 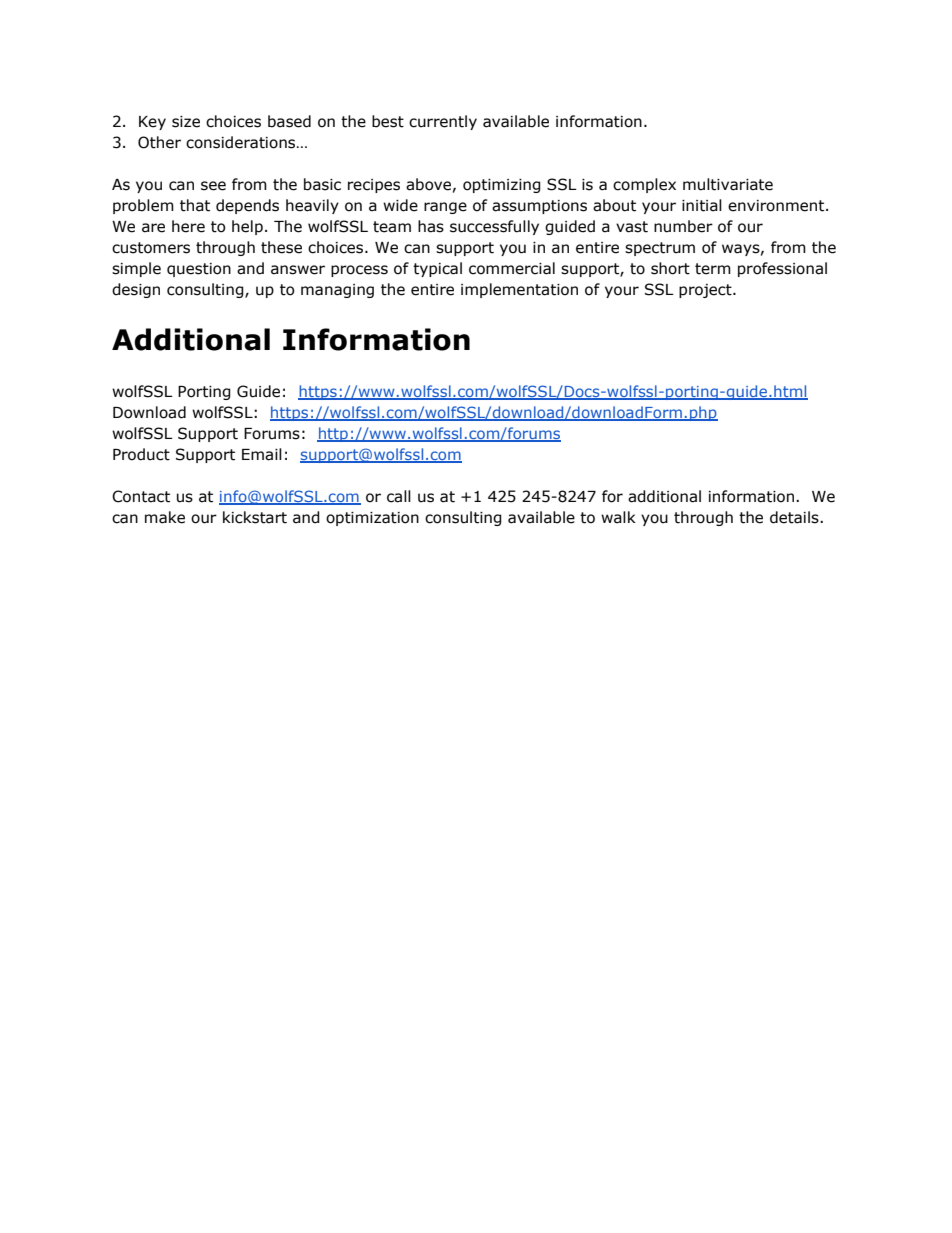 I want to click on details, so click(x=795, y=517).
